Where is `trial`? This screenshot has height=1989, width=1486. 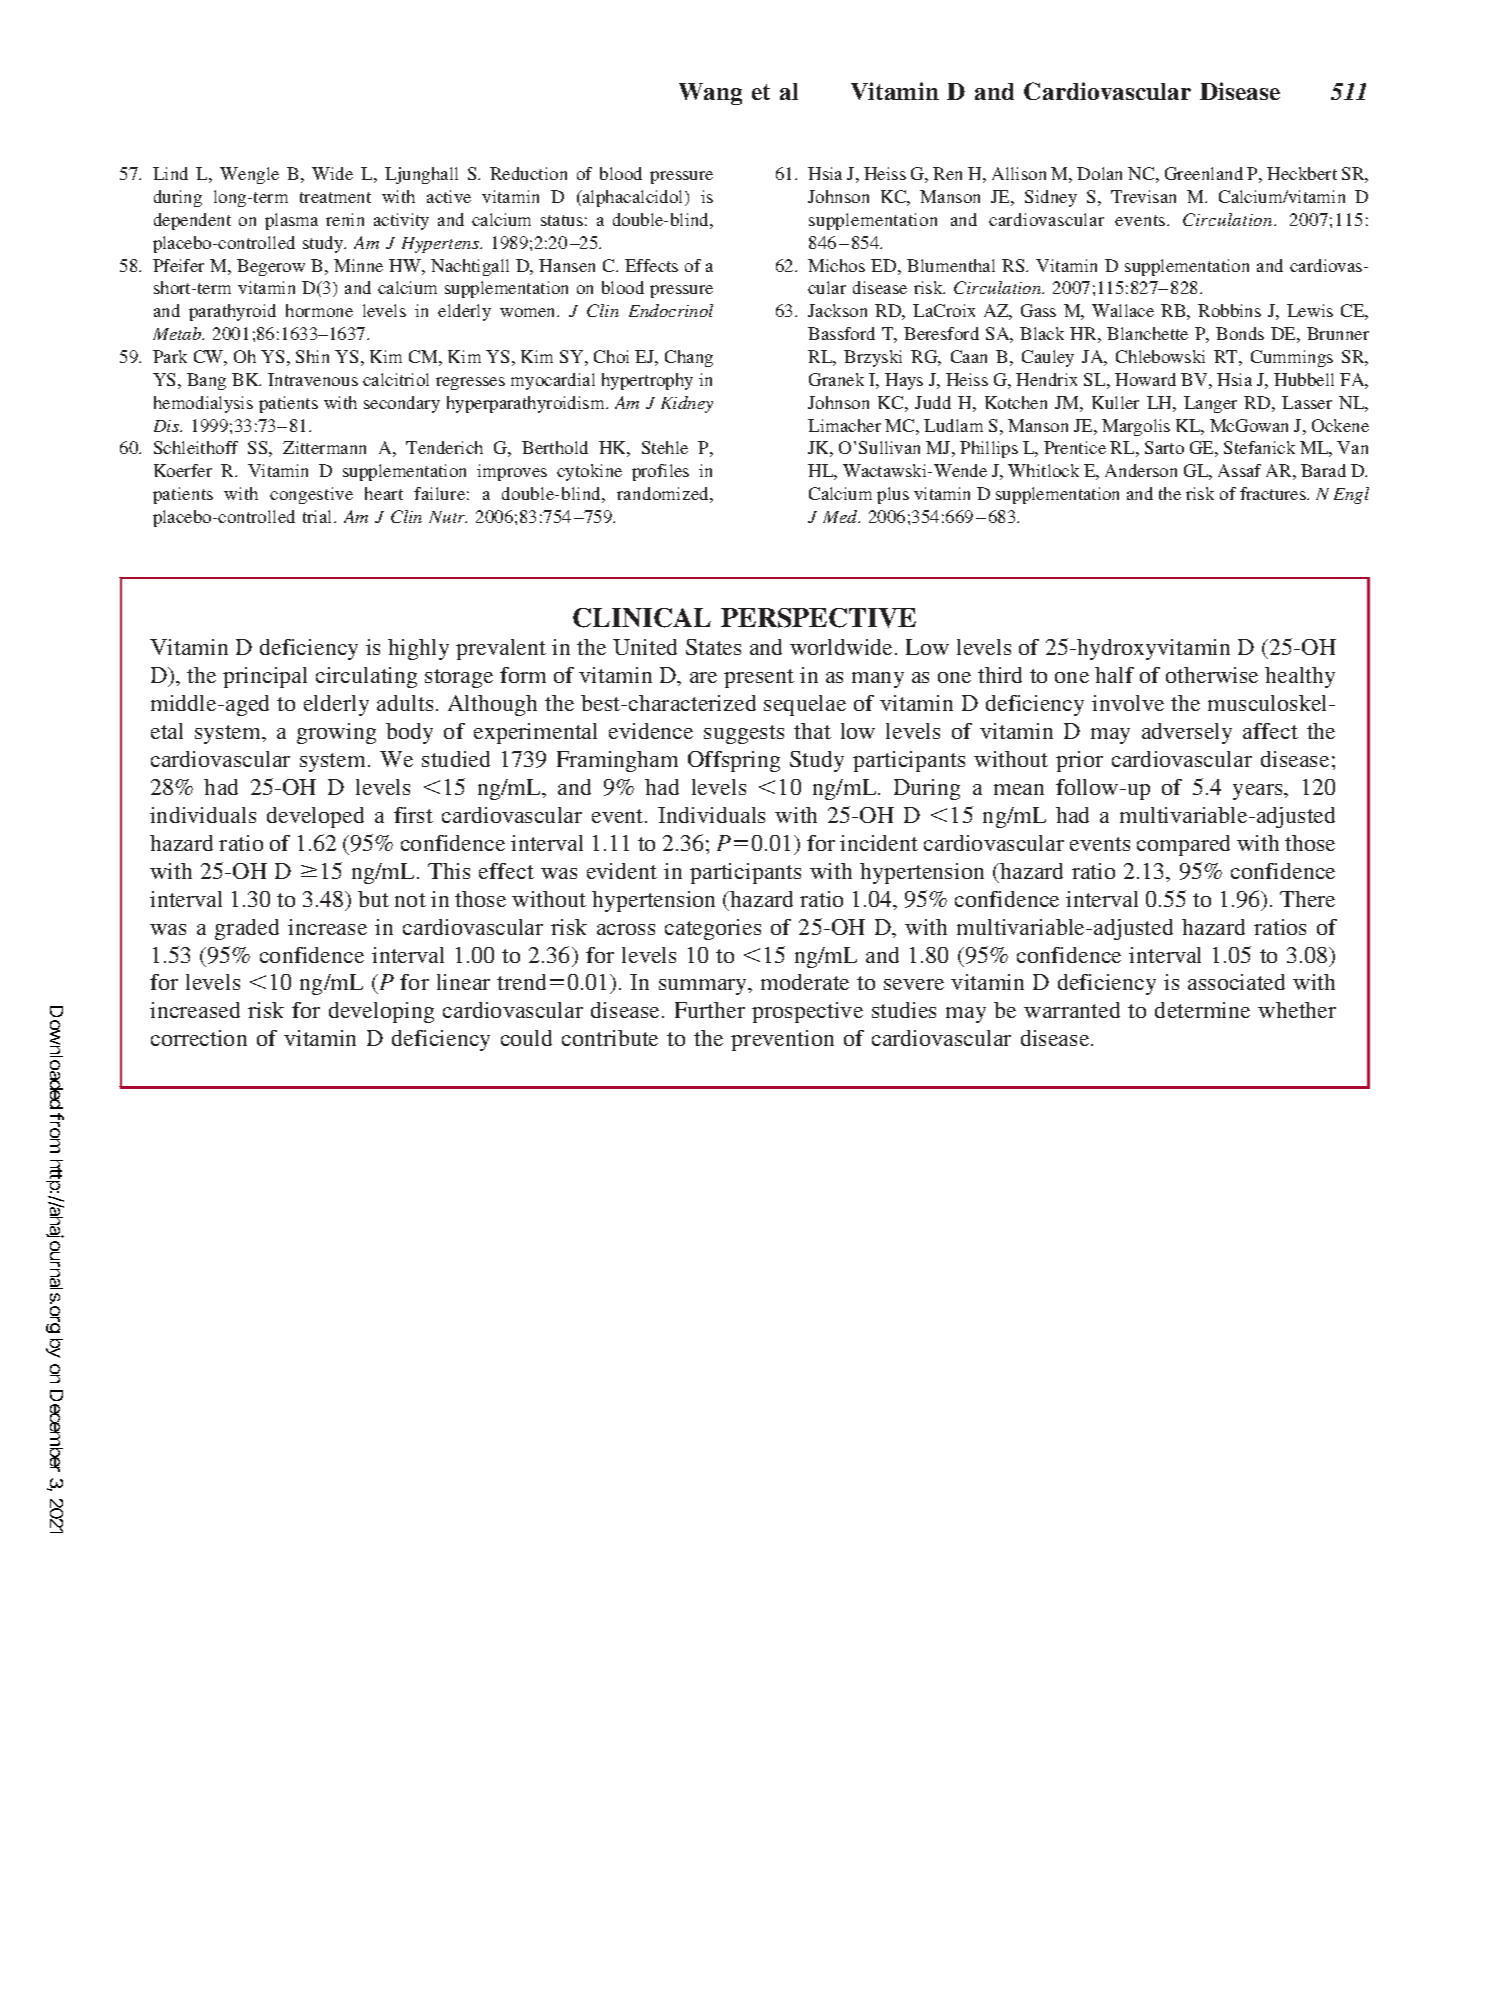
trial is located at coordinates (319, 516).
